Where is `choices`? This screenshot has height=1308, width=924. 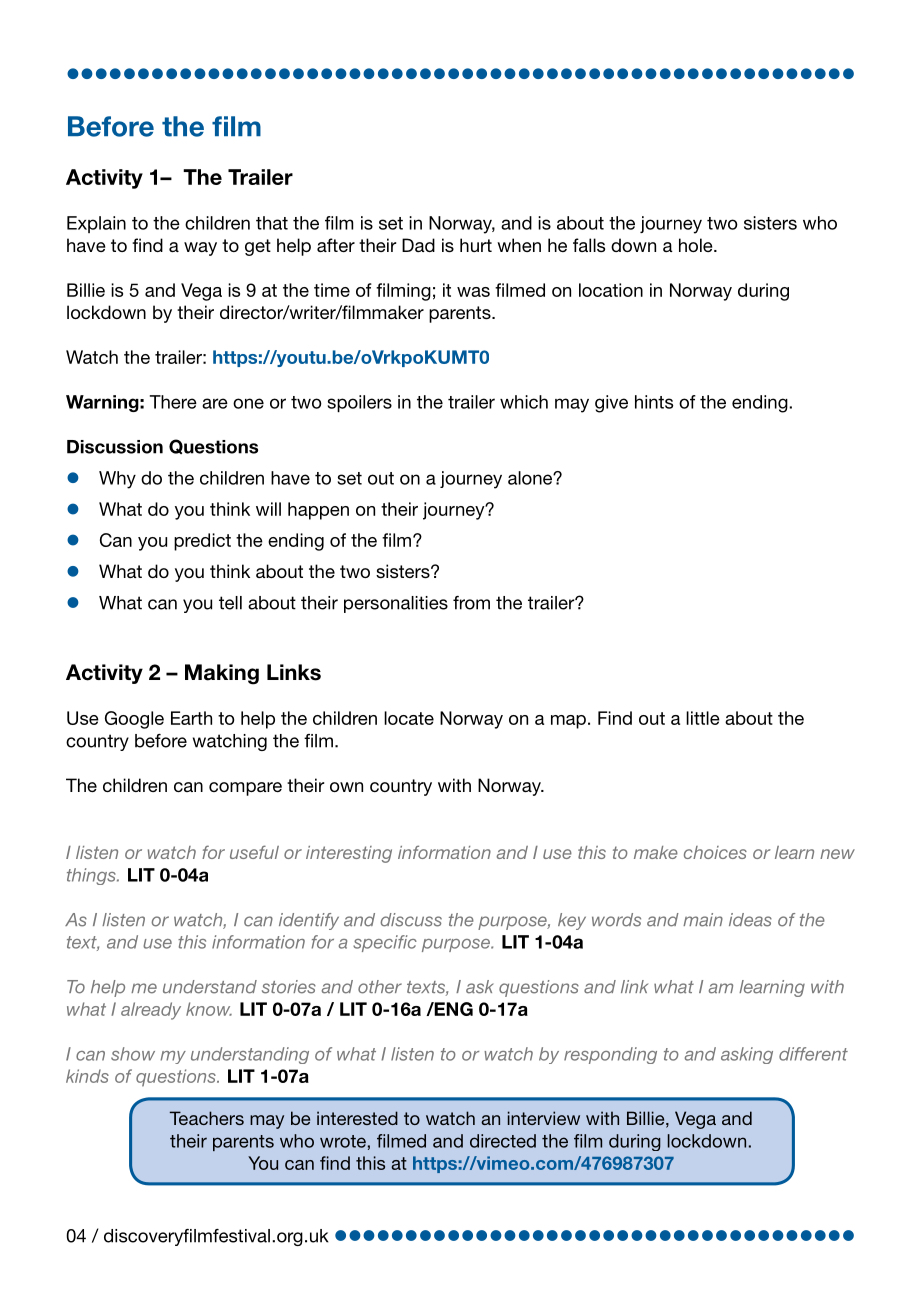 choices is located at coordinates (715, 852).
